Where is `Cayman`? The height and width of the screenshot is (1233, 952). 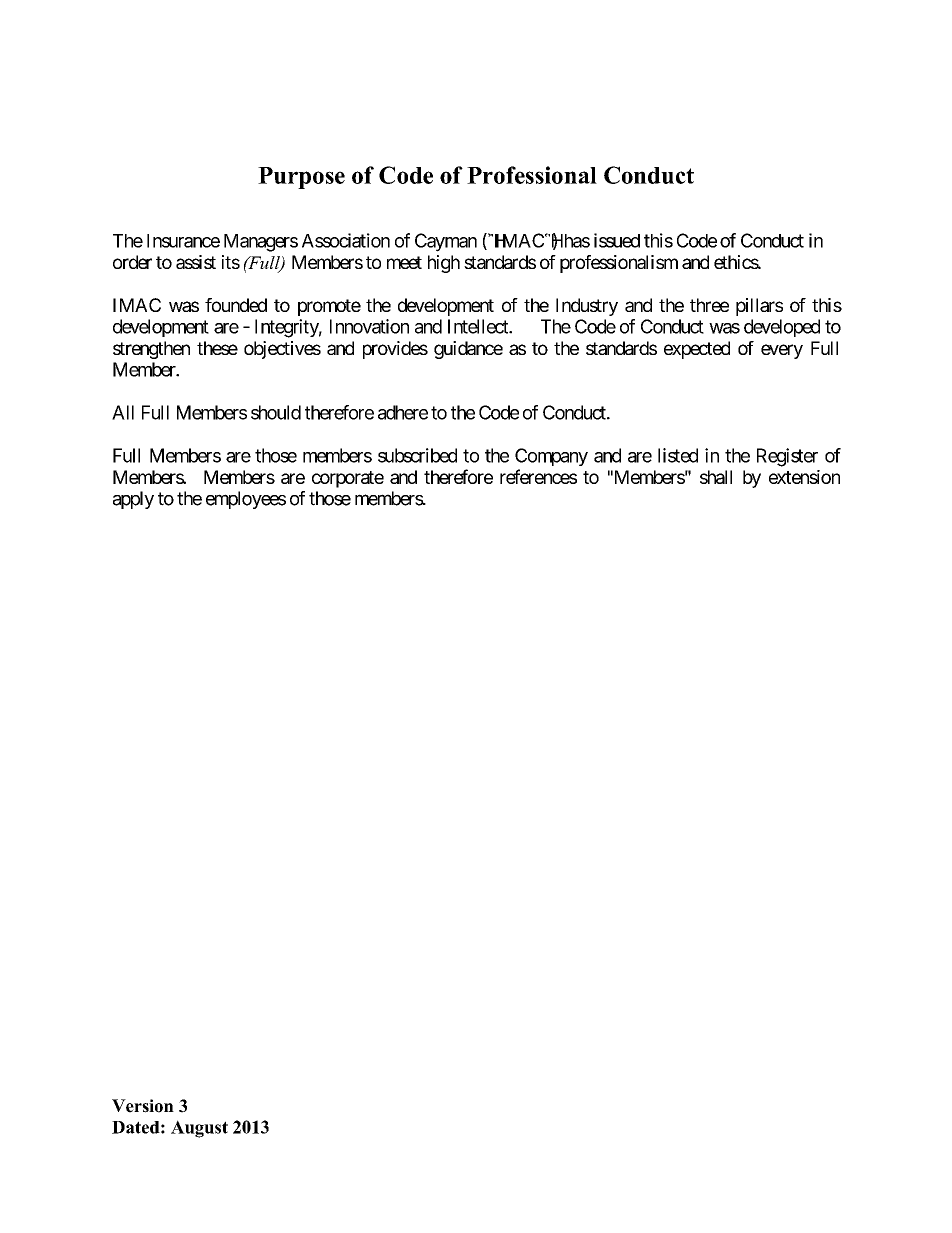
Cayman is located at coordinates (446, 242).
